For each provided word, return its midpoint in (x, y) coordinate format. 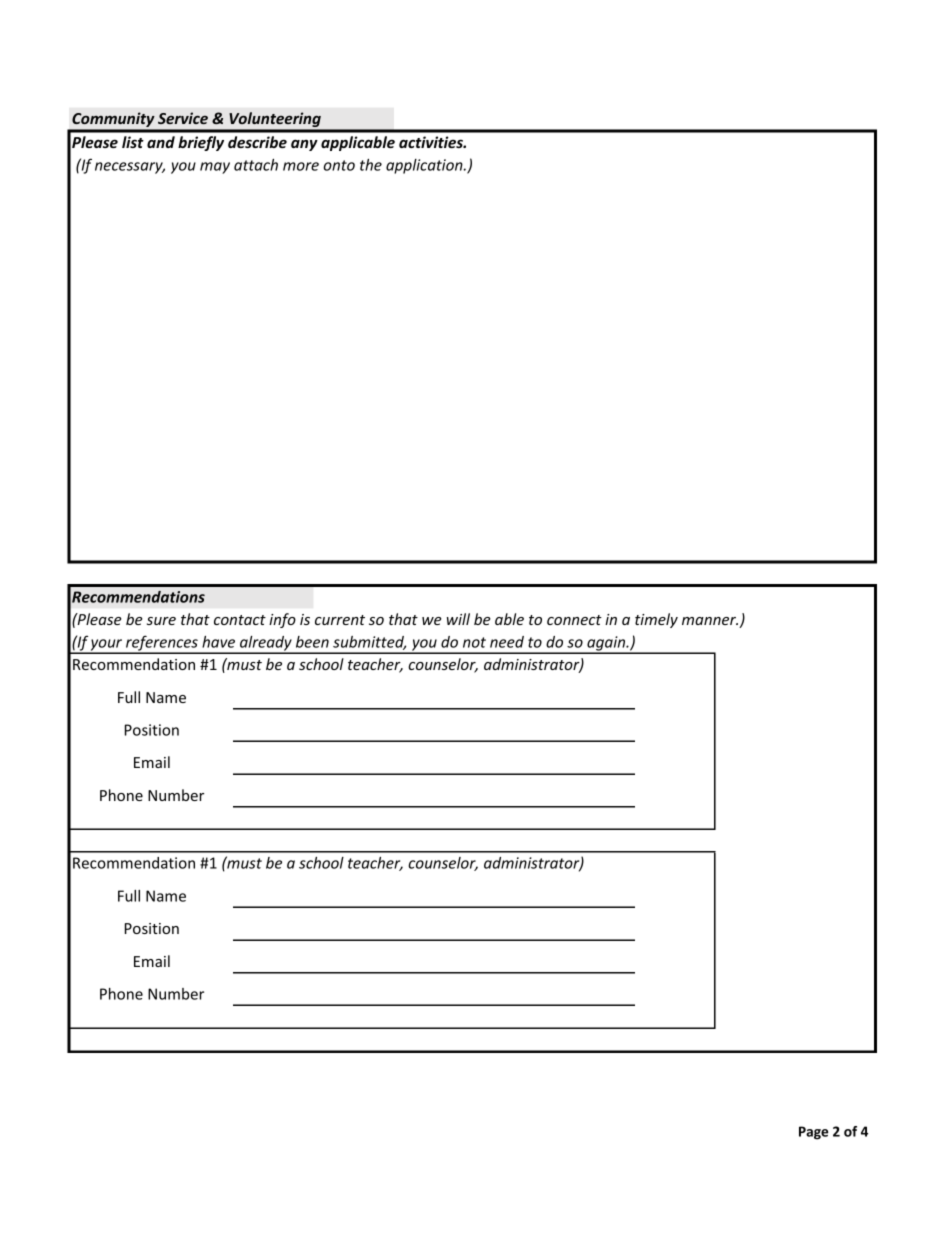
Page (813, 1133)
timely (656, 620)
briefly (201, 143)
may (215, 168)
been (312, 642)
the (371, 165)
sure (161, 621)
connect (574, 620)
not (474, 642)
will (458, 619)
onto (339, 165)
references (162, 644)
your (107, 646)
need (507, 642)
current (340, 620)
